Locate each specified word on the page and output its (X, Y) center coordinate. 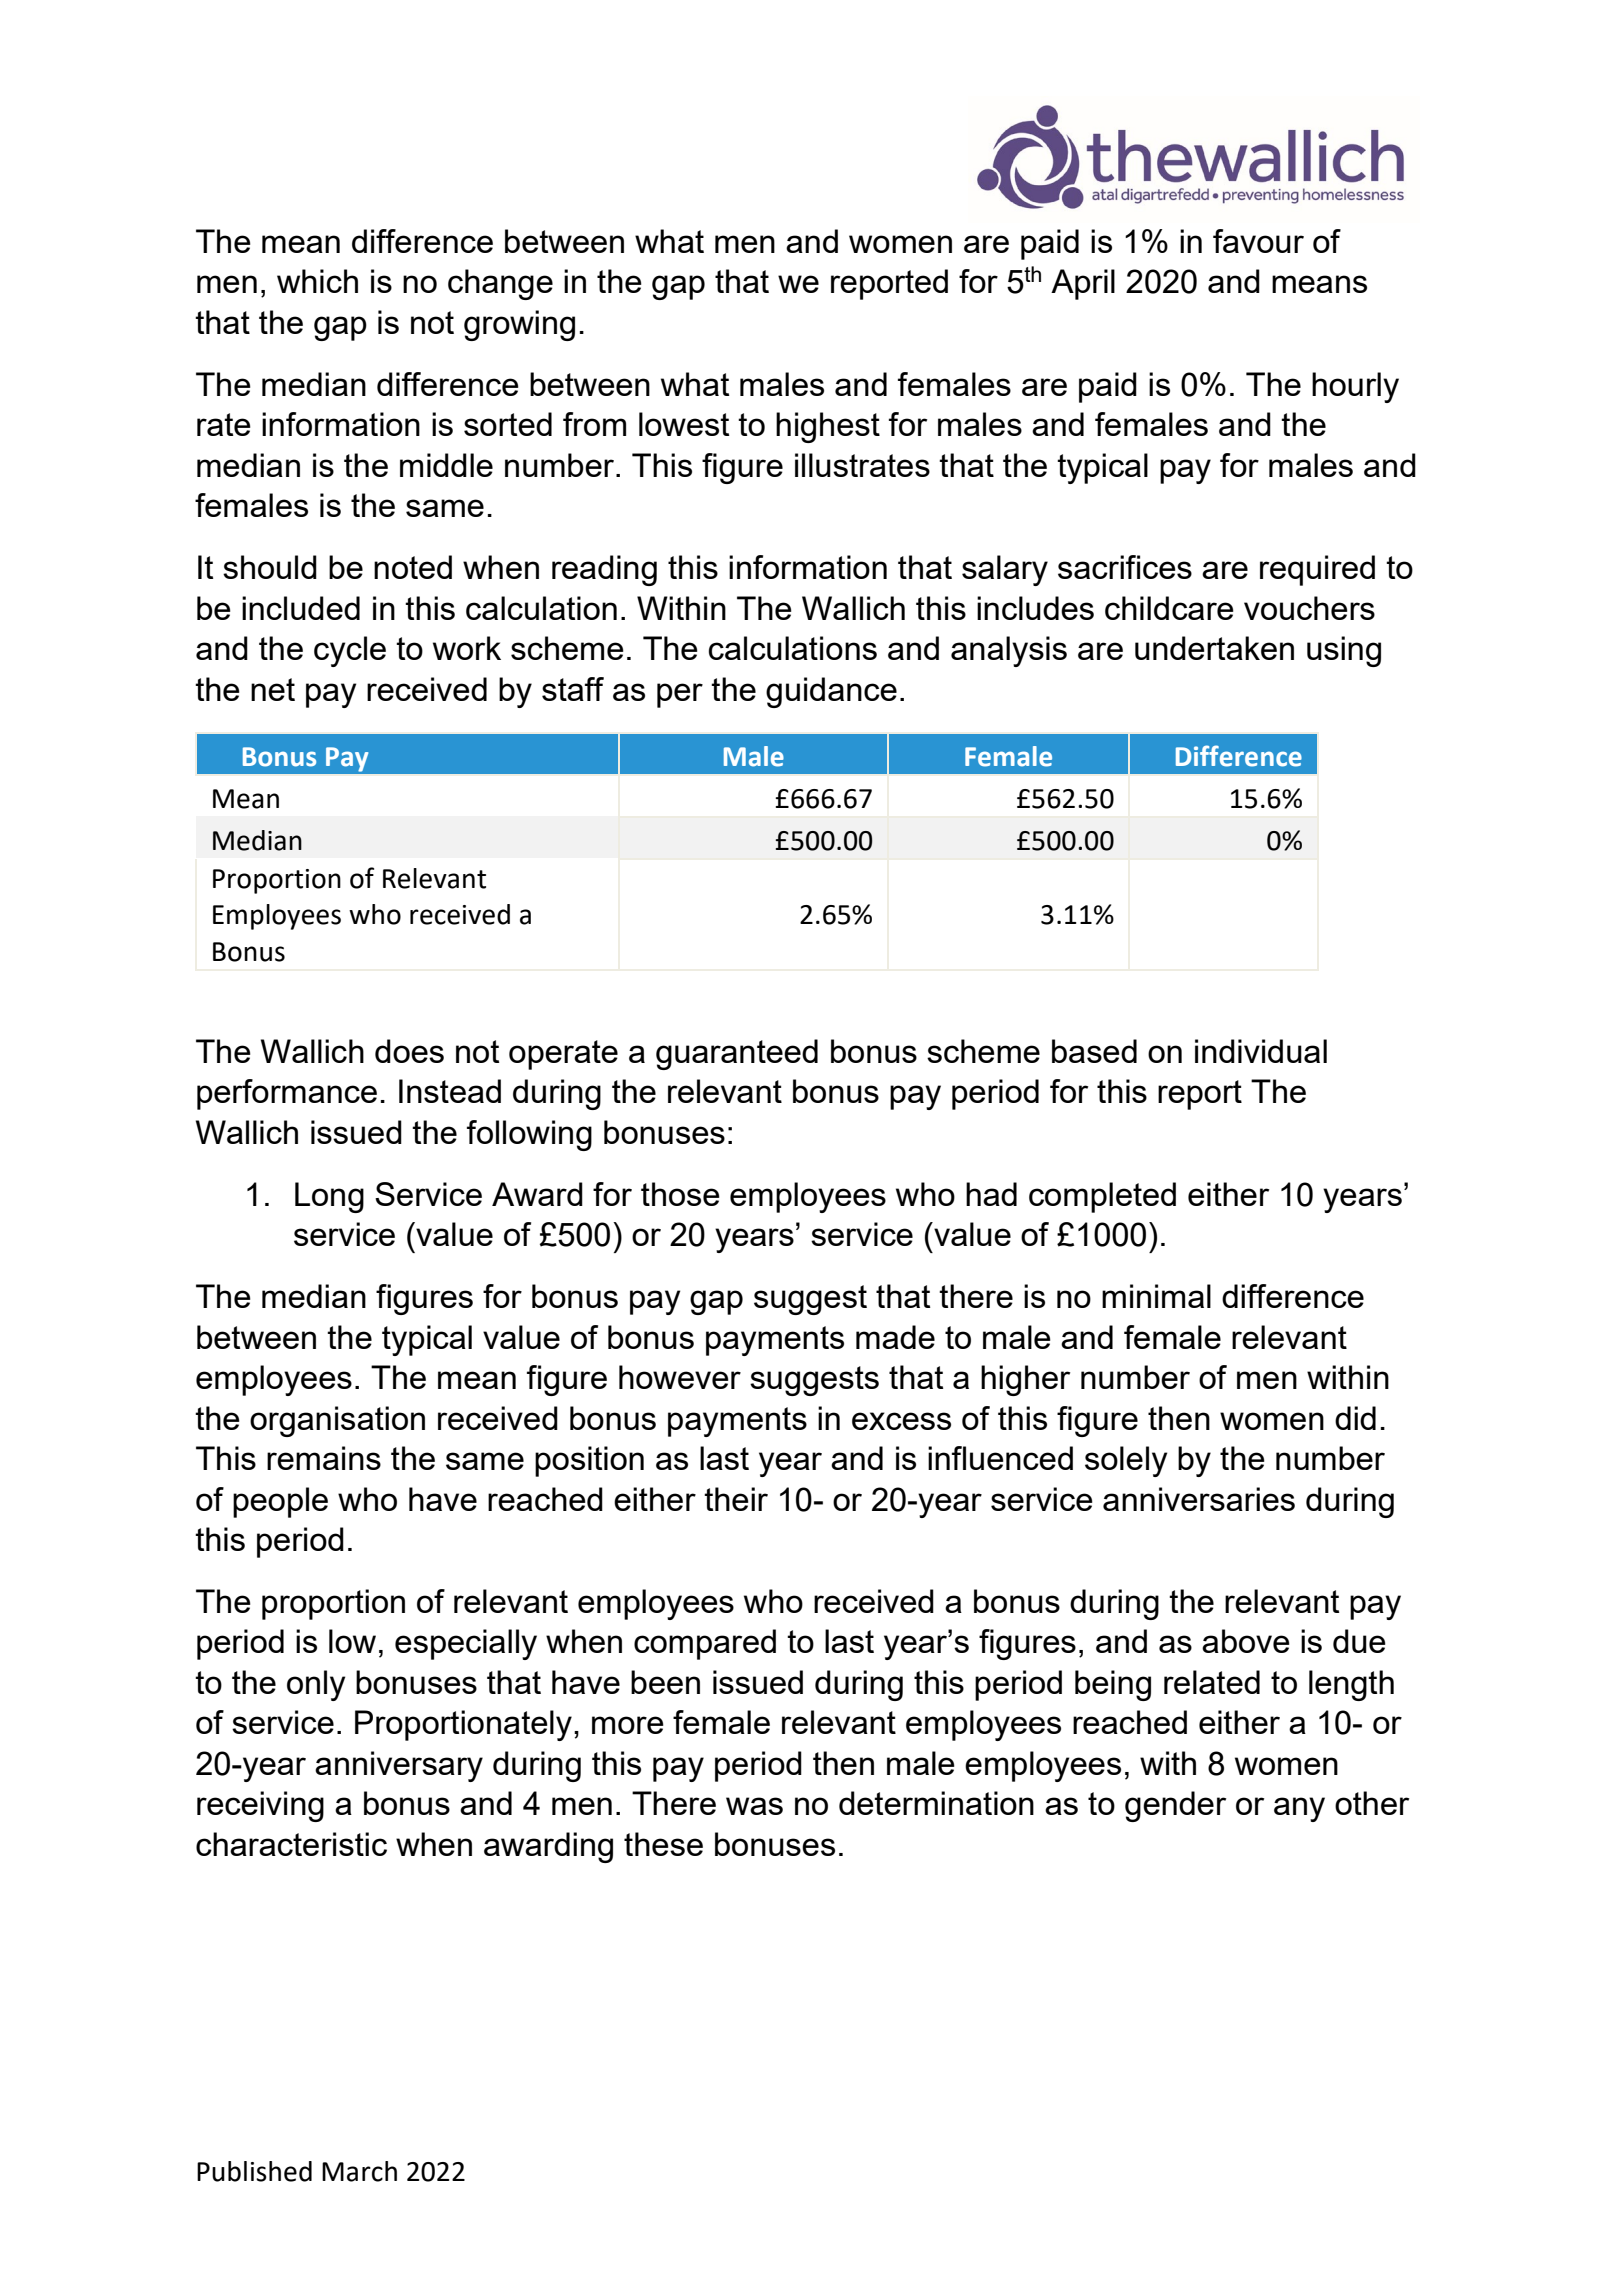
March (359, 2171)
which (317, 281)
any (1299, 1809)
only (316, 1685)
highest (828, 427)
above (1246, 1641)
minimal (1156, 1296)
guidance (831, 692)
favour (1258, 241)
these (663, 1844)
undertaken (1214, 648)
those (680, 1194)
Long (329, 1197)
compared (705, 1644)
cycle (350, 651)
